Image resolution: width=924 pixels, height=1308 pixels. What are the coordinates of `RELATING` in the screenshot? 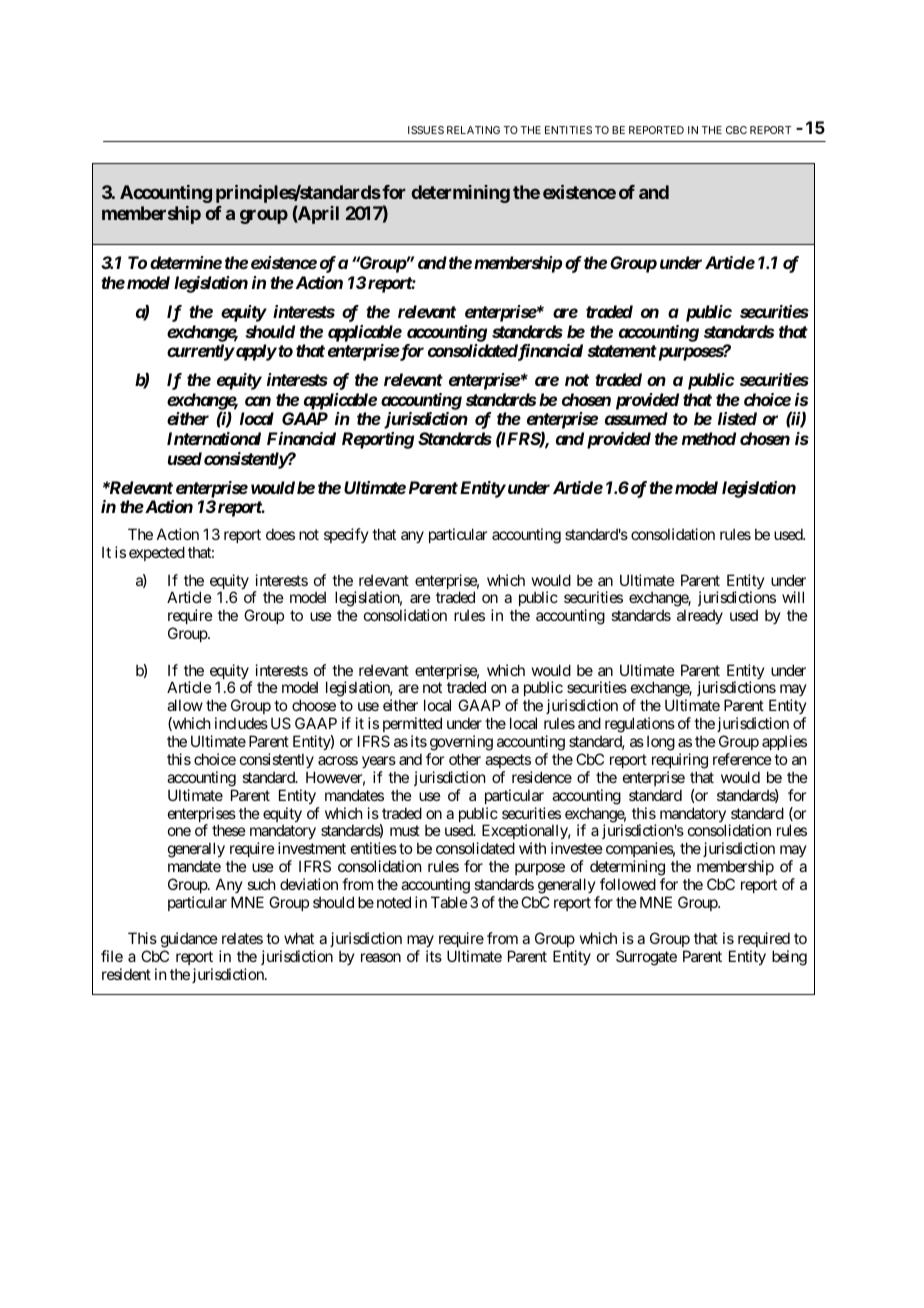 It's located at (473, 130).
